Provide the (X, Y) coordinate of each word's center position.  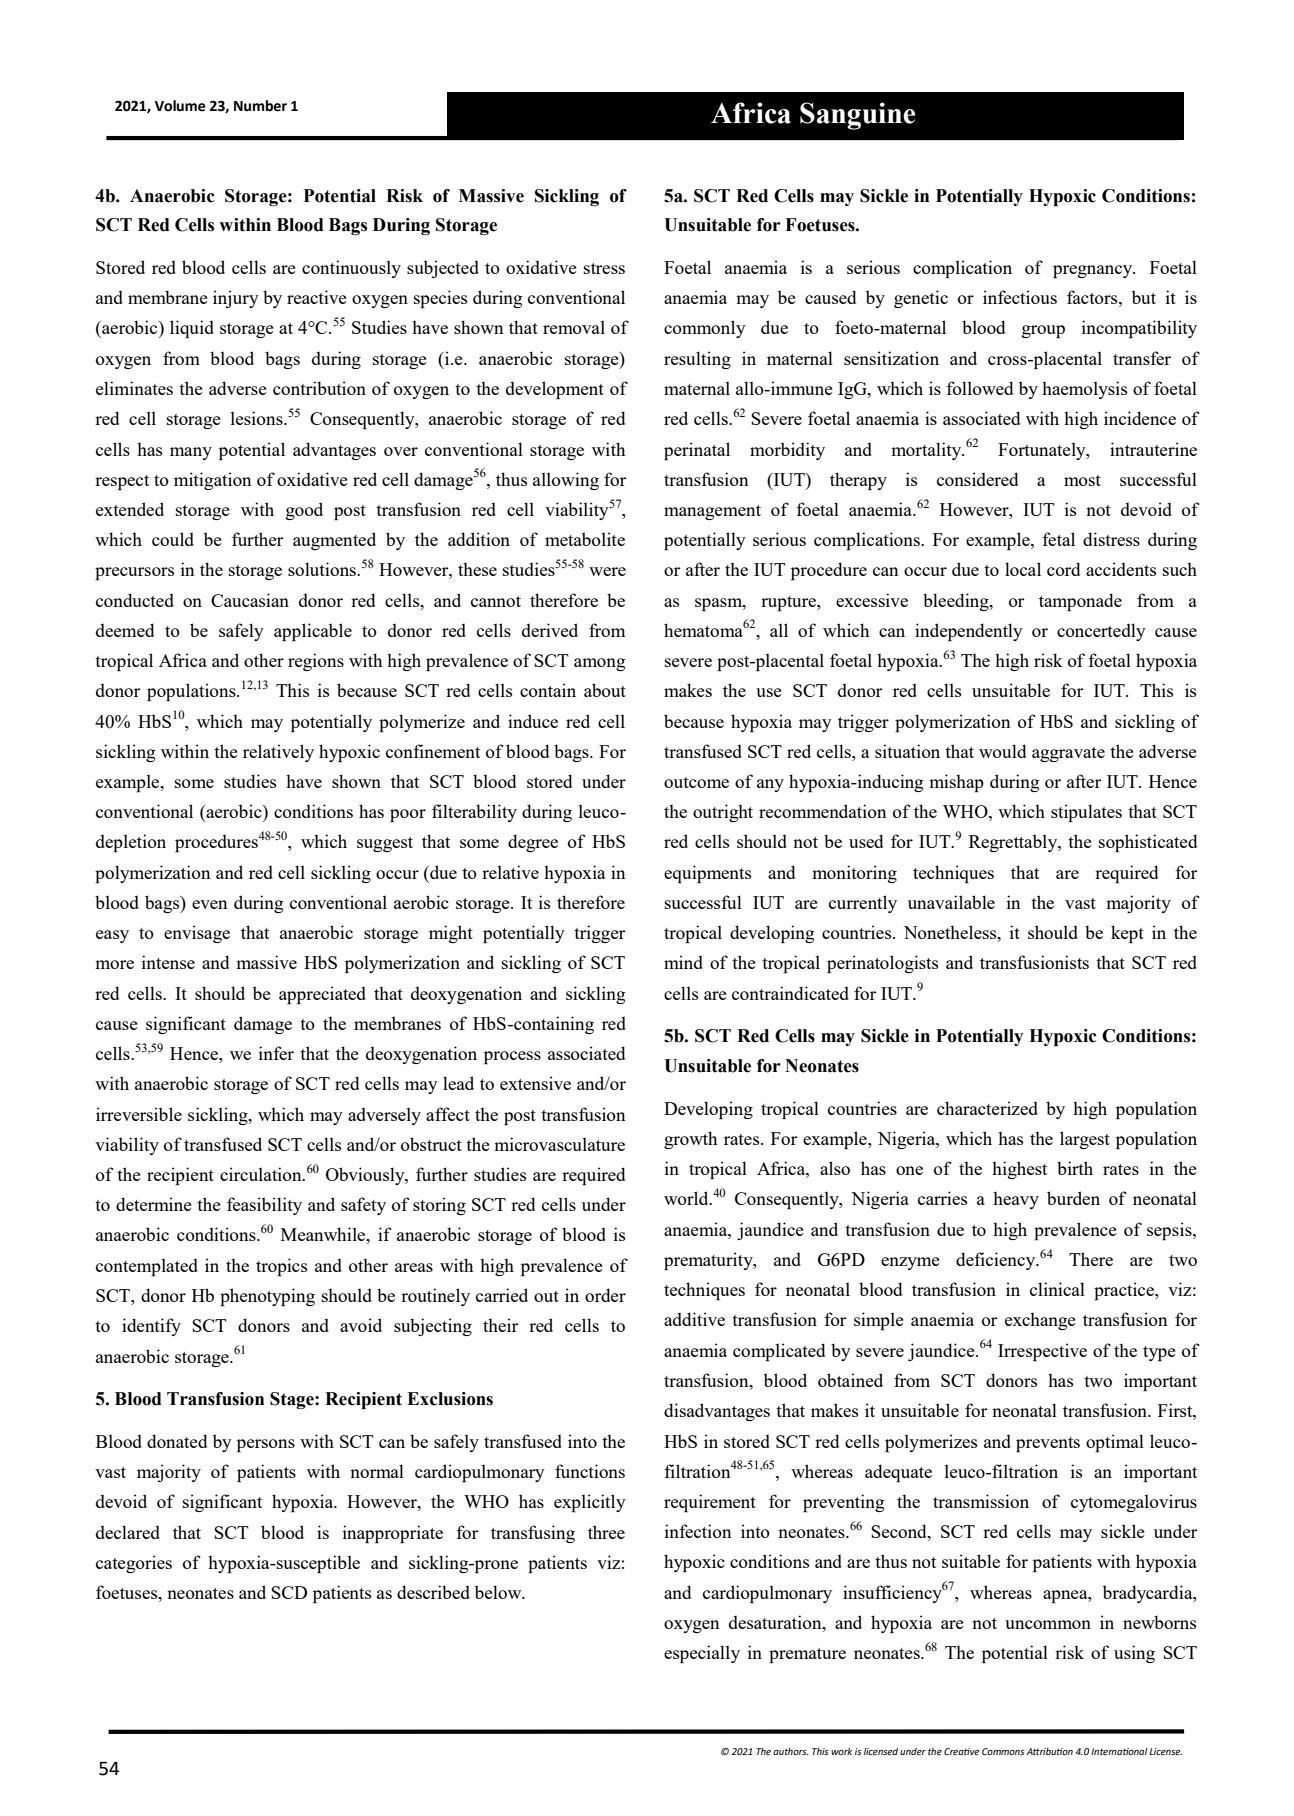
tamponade (1080, 602)
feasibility (264, 1206)
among (599, 664)
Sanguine (857, 116)
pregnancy (1094, 271)
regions (316, 662)
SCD (289, 1592)
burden (1073, 1198)
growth (690, 1140)
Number (260, 106)
